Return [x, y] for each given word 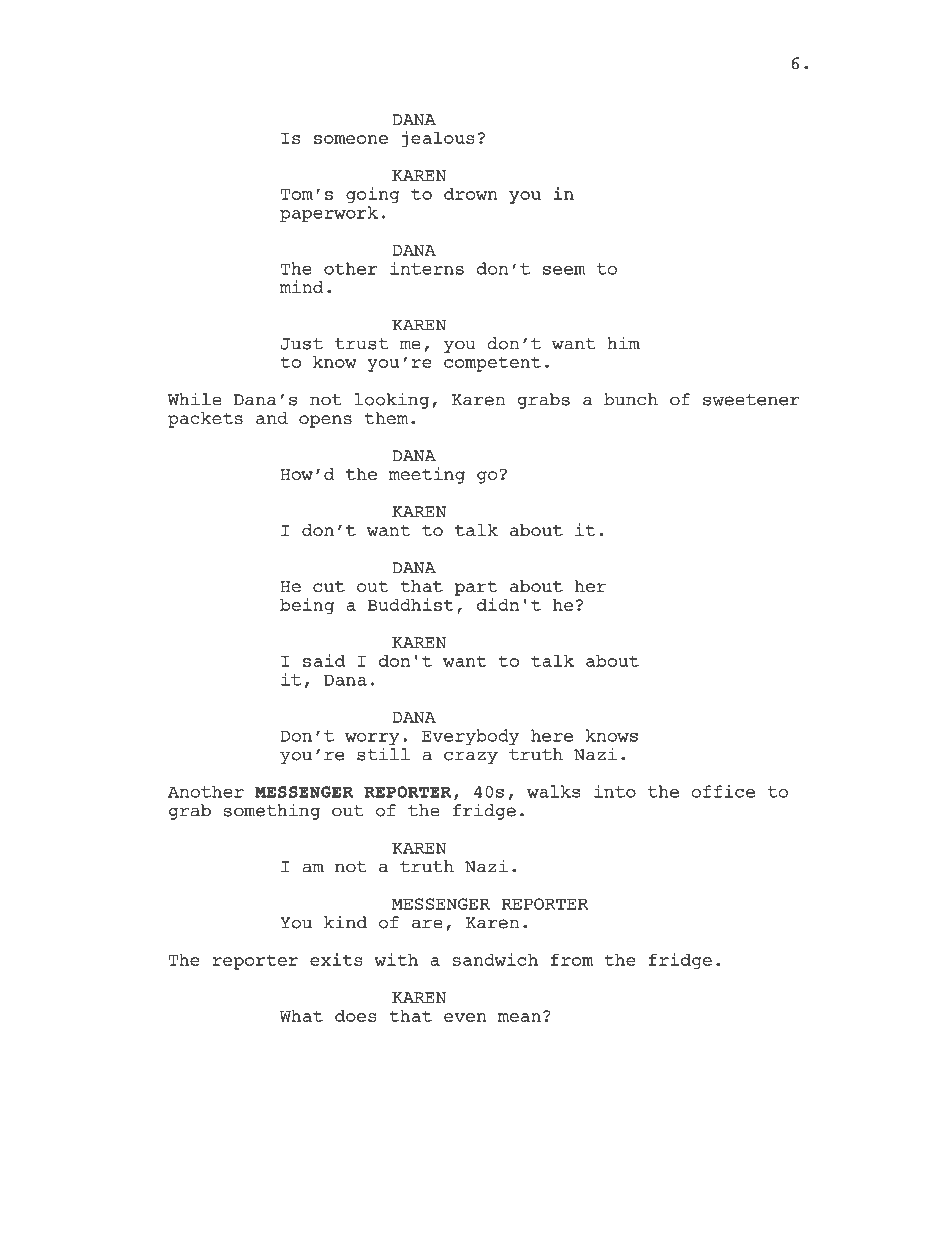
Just [302, 344]
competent [492, 364]
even [465, 1017]
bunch [631, 399]
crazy [471, 757]
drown [471, 193]
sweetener [751, 400]
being [307, 606]
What [301, 1016]
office [723, 791]
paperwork [329, 214]
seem [564, 270]
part [476, 588]
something [272, 811]
